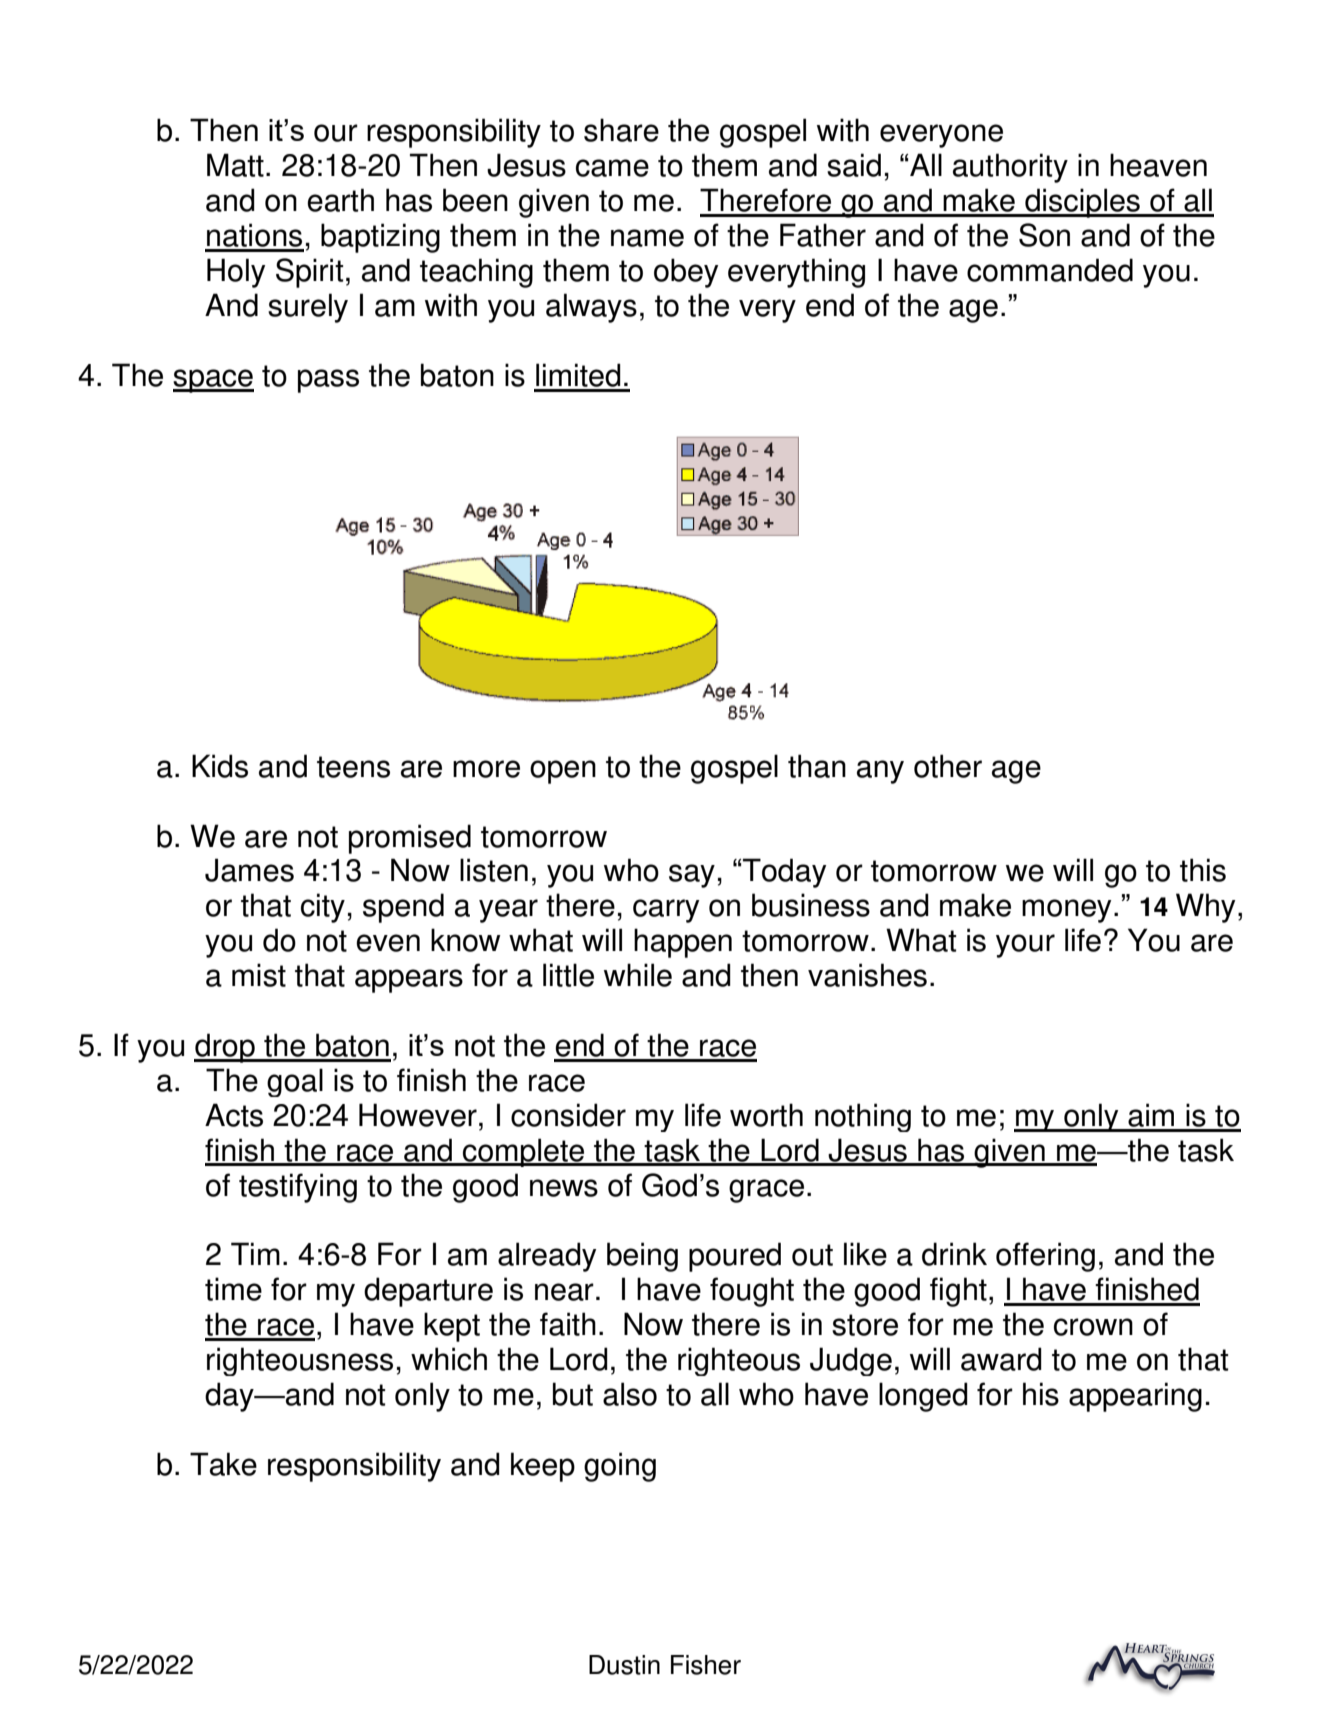 This screenshot has width=1328, height=1718. Describe the element at coordinates (223, 1464) in the screenshot. I see `Take` at that location.
